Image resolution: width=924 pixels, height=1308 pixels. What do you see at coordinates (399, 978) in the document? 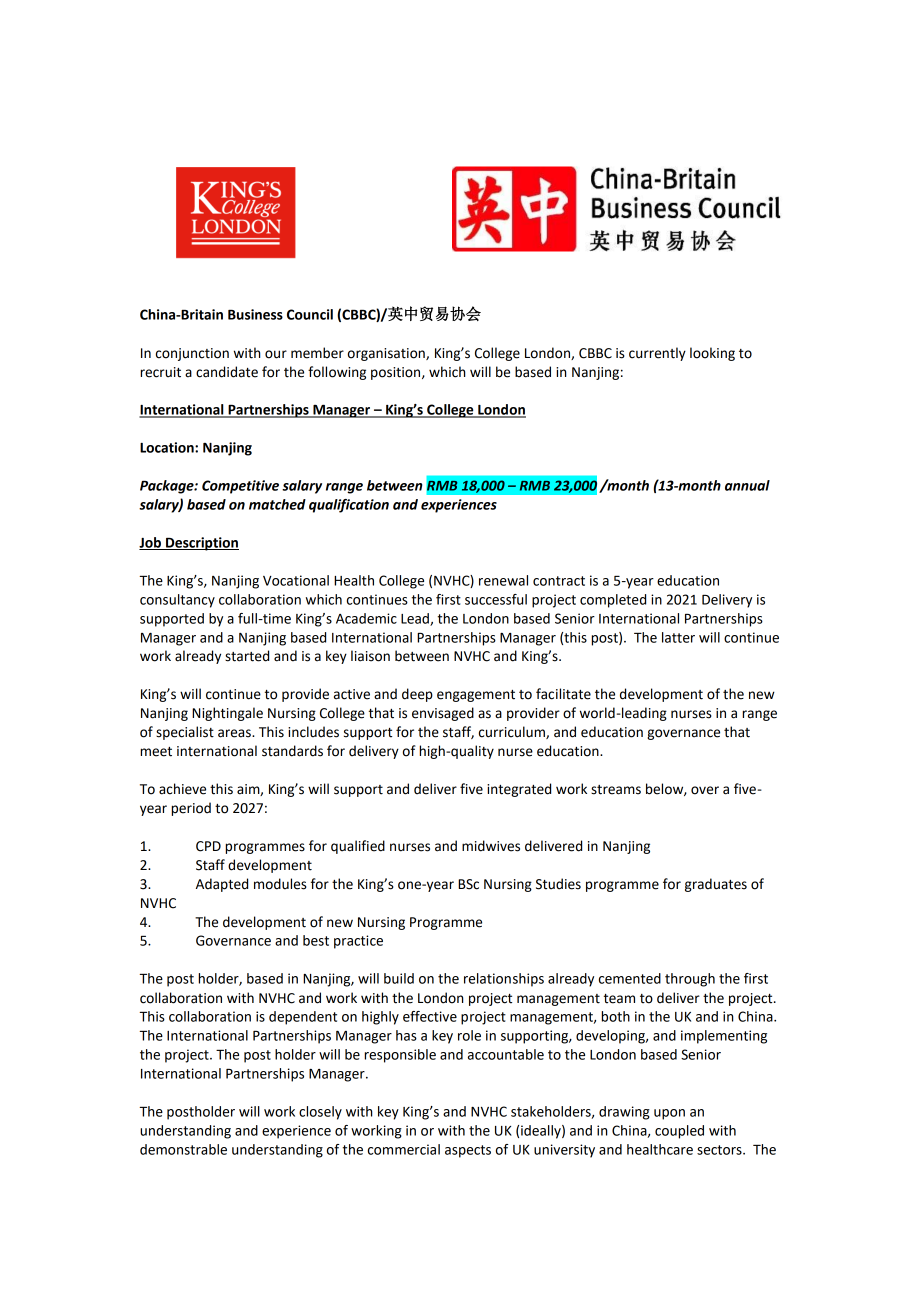
I see `build` at bounding box center [399, 978].
